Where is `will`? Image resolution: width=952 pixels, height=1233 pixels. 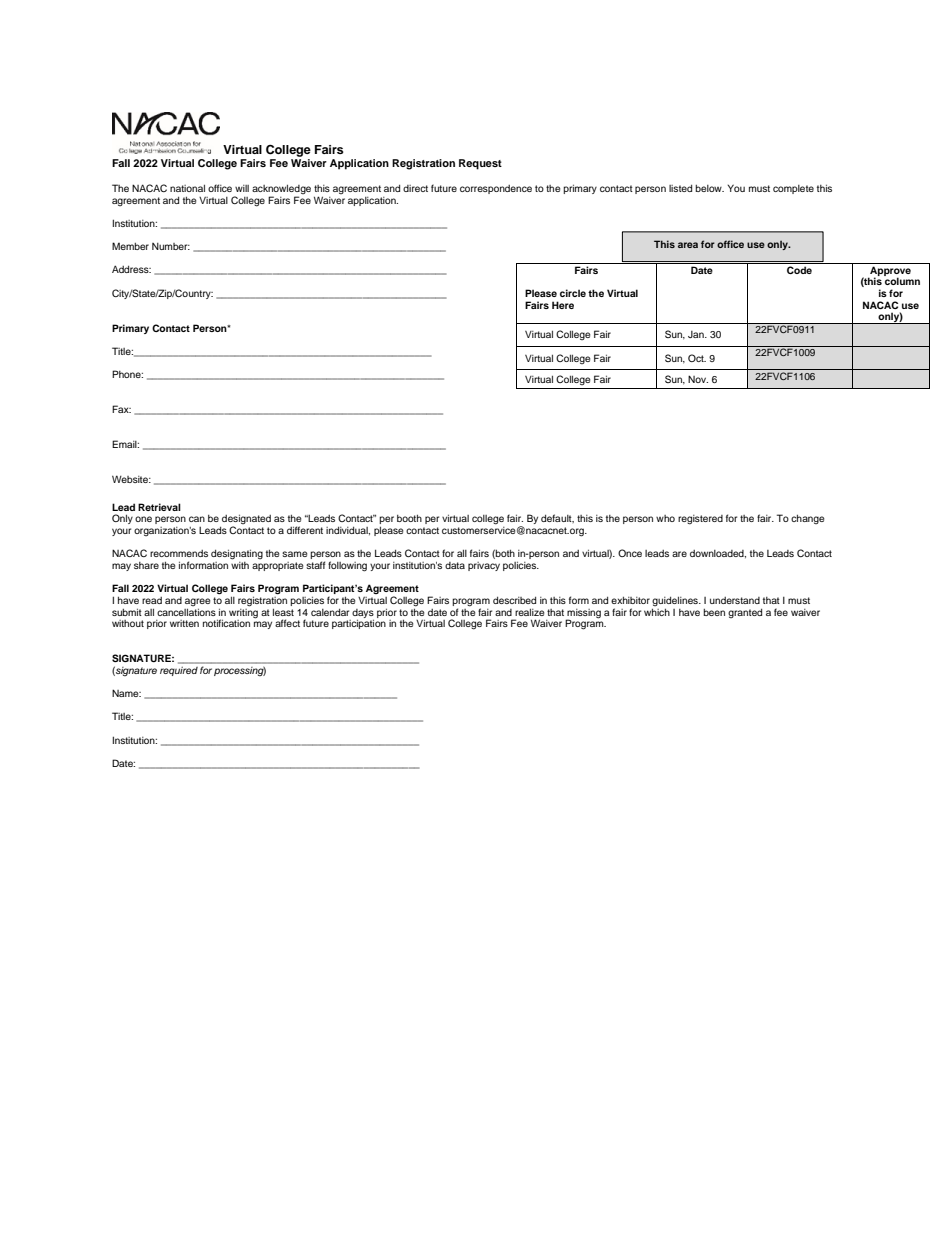
will is located at coordinates (242, 188).
